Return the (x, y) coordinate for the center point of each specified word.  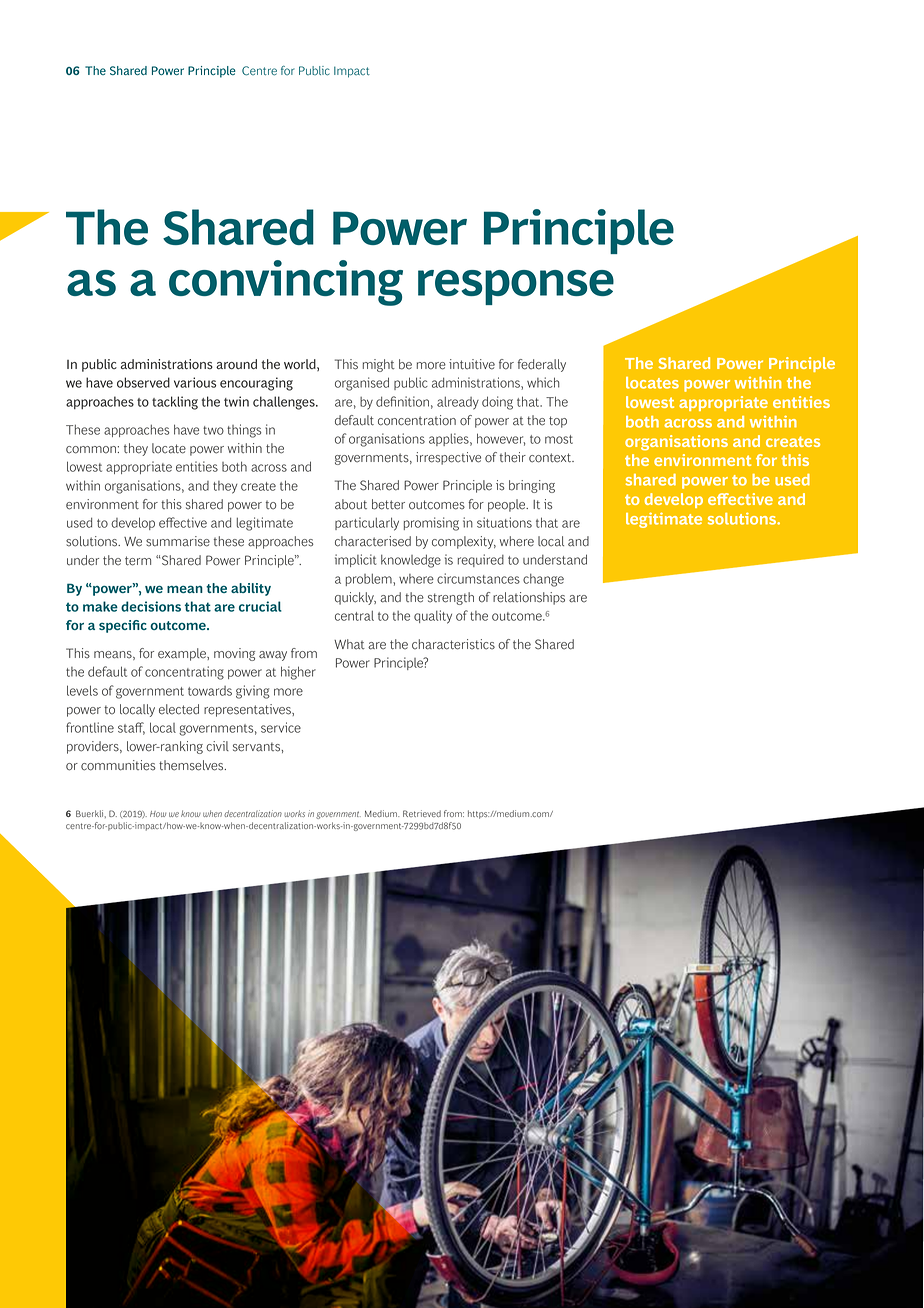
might (379, 365)
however (501, 439)
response (516, 287)
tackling (175, 403)
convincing (286, 283)
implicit (355, 560)
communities (118, 765)
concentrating (184, 673)
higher (298, 673)
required (481, 560)
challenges (285, 403)
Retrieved (422, 813)
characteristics (453, 644)
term (138, 561)
